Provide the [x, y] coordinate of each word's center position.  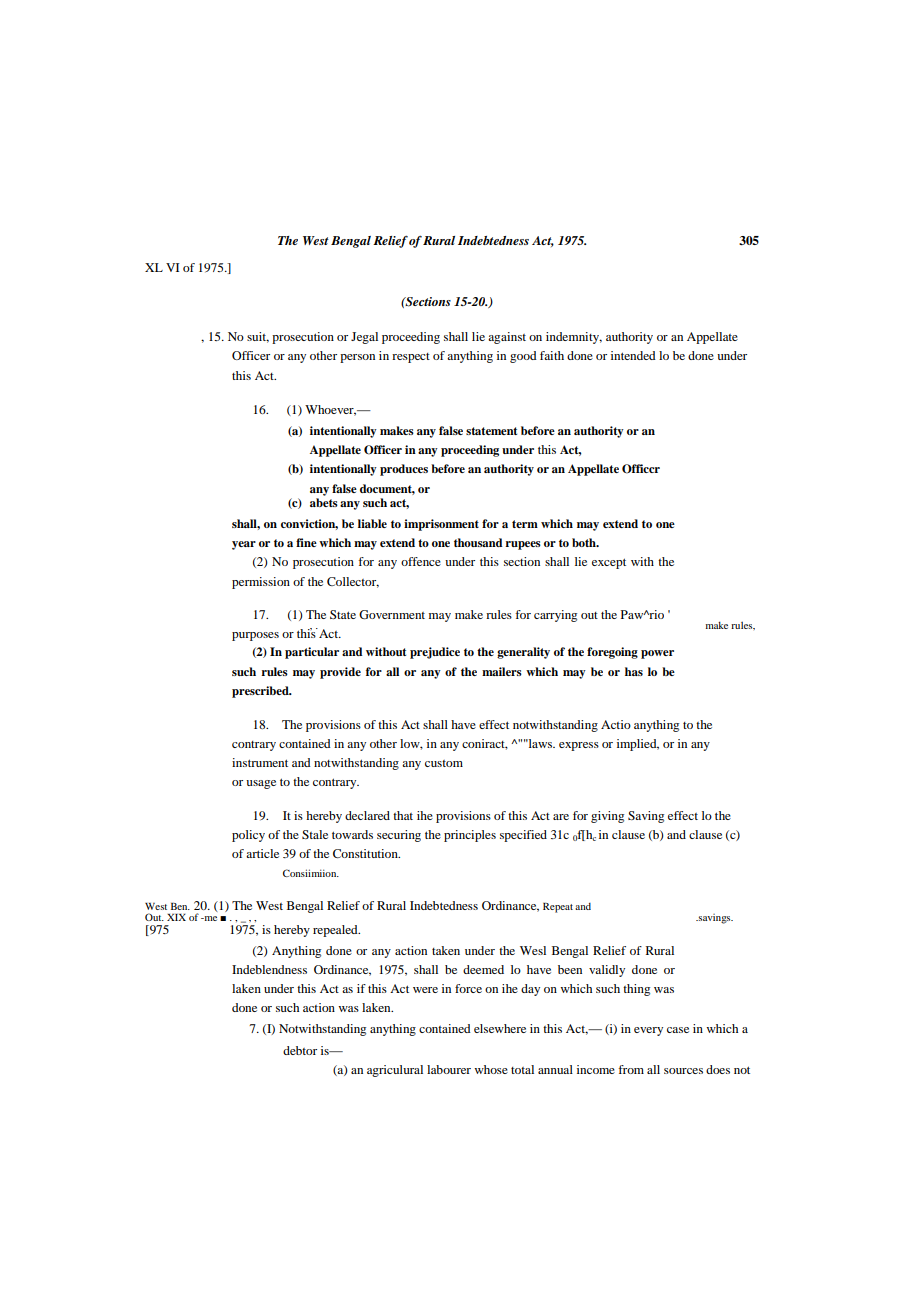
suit [258, 337]
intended [633, 355]
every [648, 1031]
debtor [300, 1050]
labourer [449, 1069]
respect [411, 358]
